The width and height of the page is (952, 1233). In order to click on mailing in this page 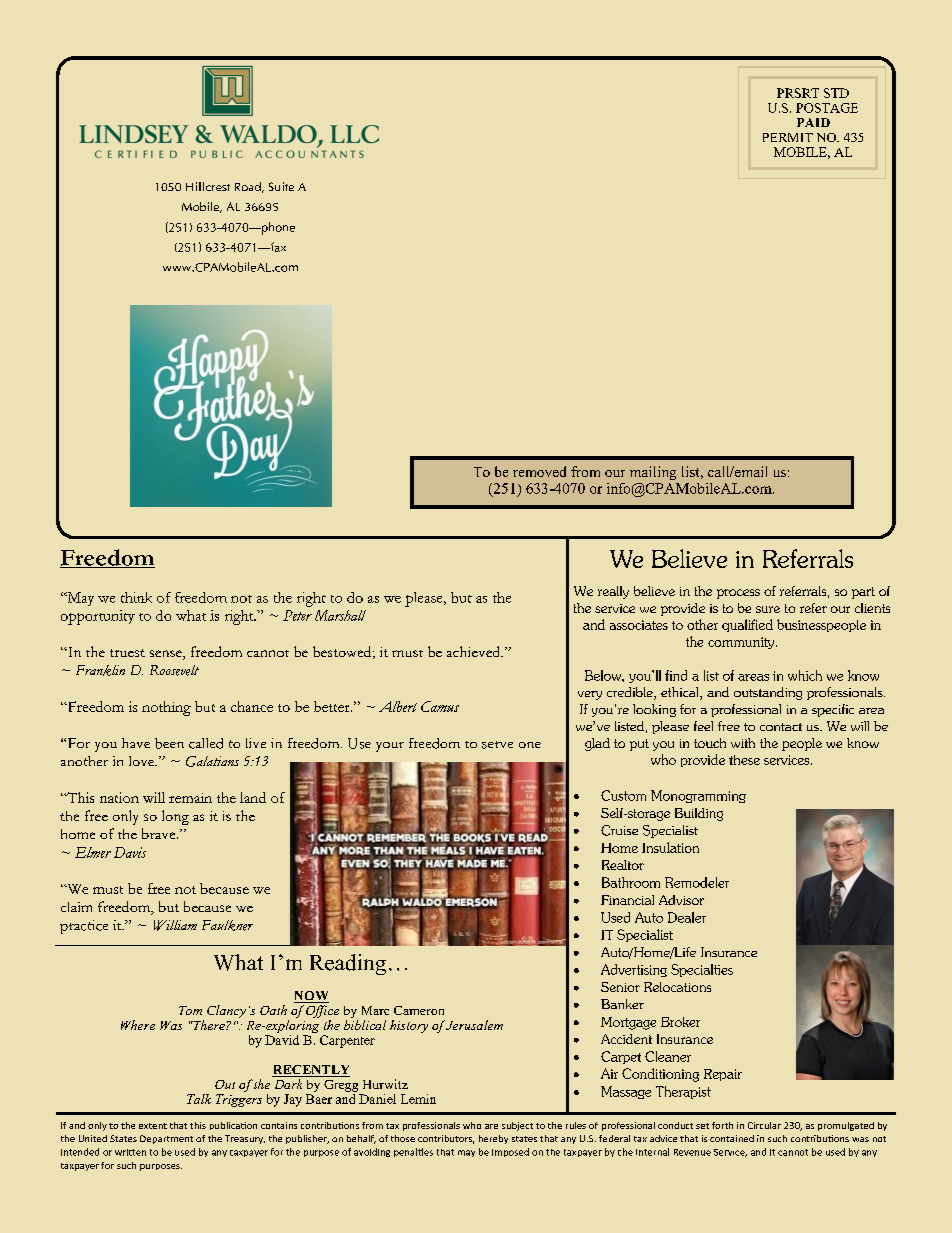, I will do `click(653, 473)`.
